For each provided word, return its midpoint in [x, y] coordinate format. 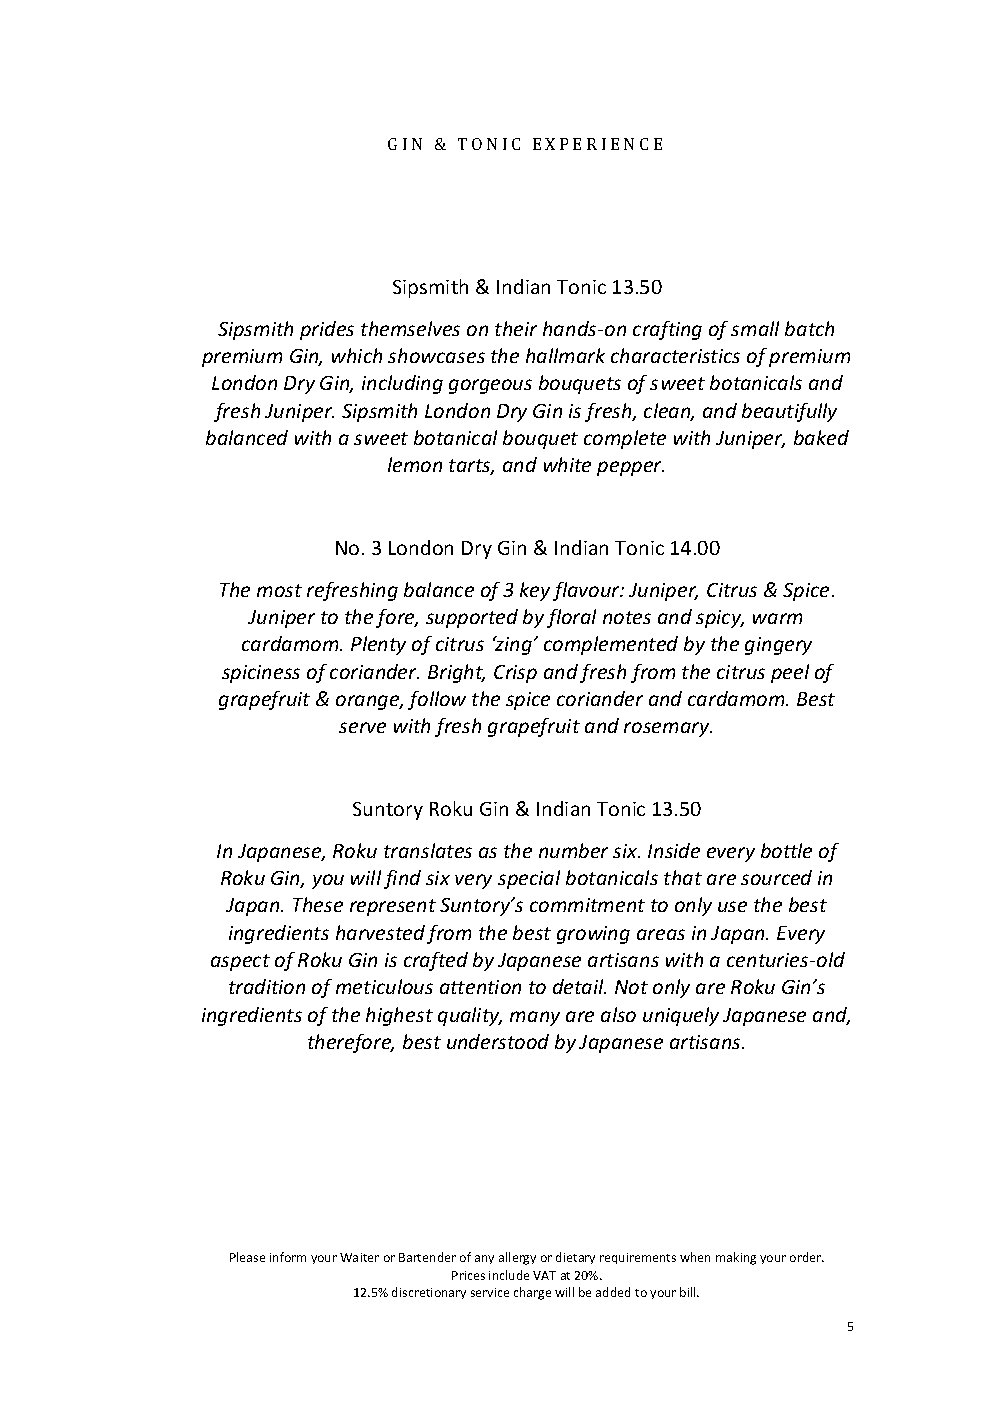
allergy [517, 1258]
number [573, 850]
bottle [786, 850]
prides [327, 330]
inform [288, 1257]
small [755, 328]
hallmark [565, 355]
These [318, 904]
